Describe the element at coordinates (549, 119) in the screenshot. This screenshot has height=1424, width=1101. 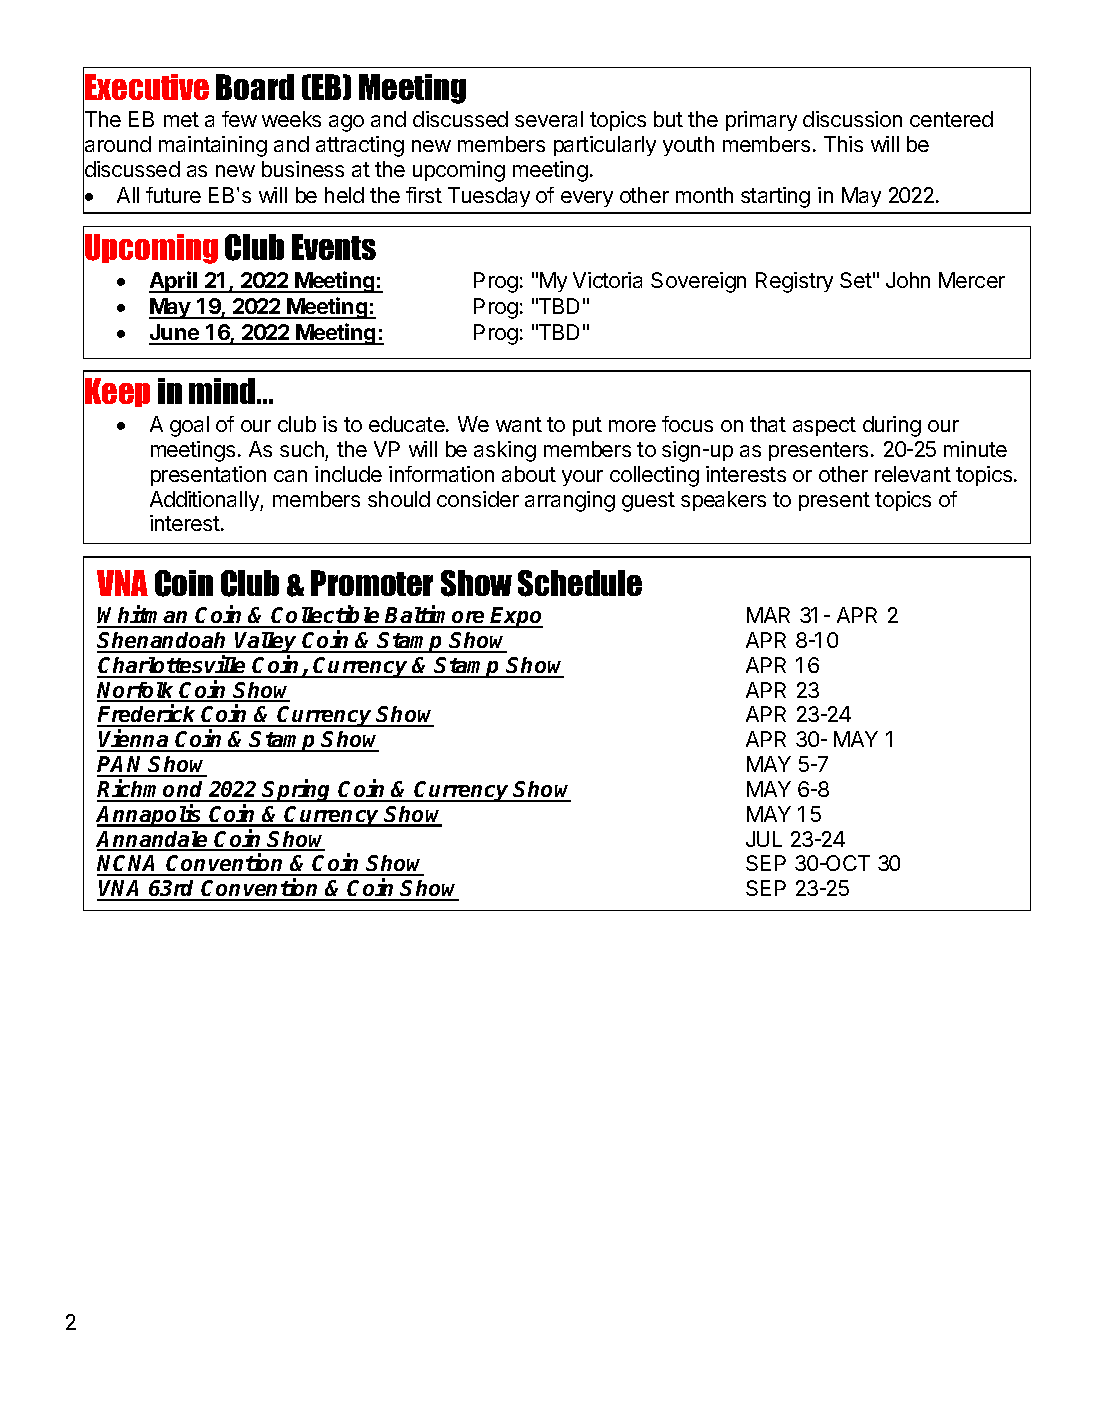
I see `several` at that location.
